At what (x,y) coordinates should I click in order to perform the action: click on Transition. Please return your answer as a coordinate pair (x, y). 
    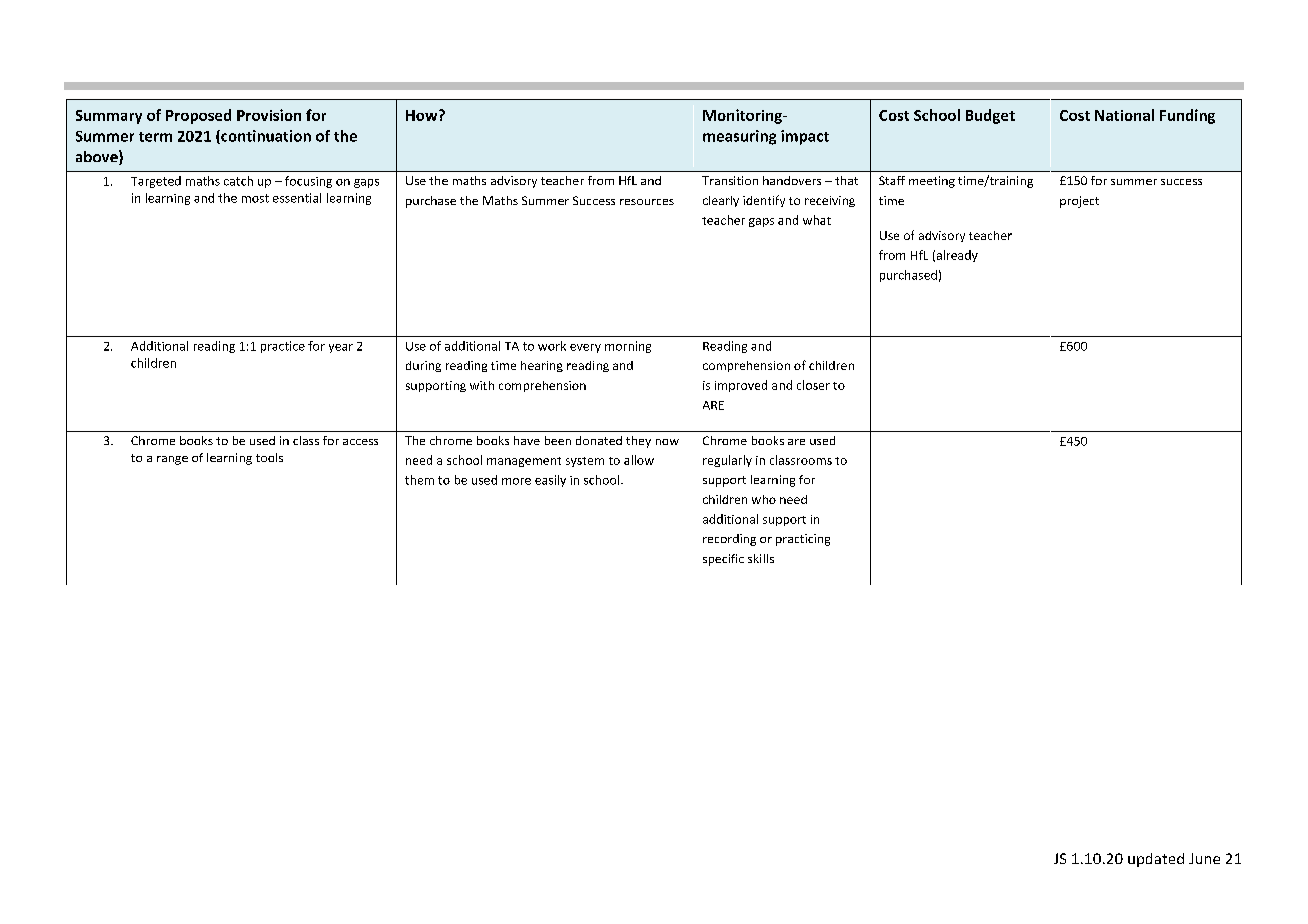
    Looking at the image, I should click on (730, 180).
